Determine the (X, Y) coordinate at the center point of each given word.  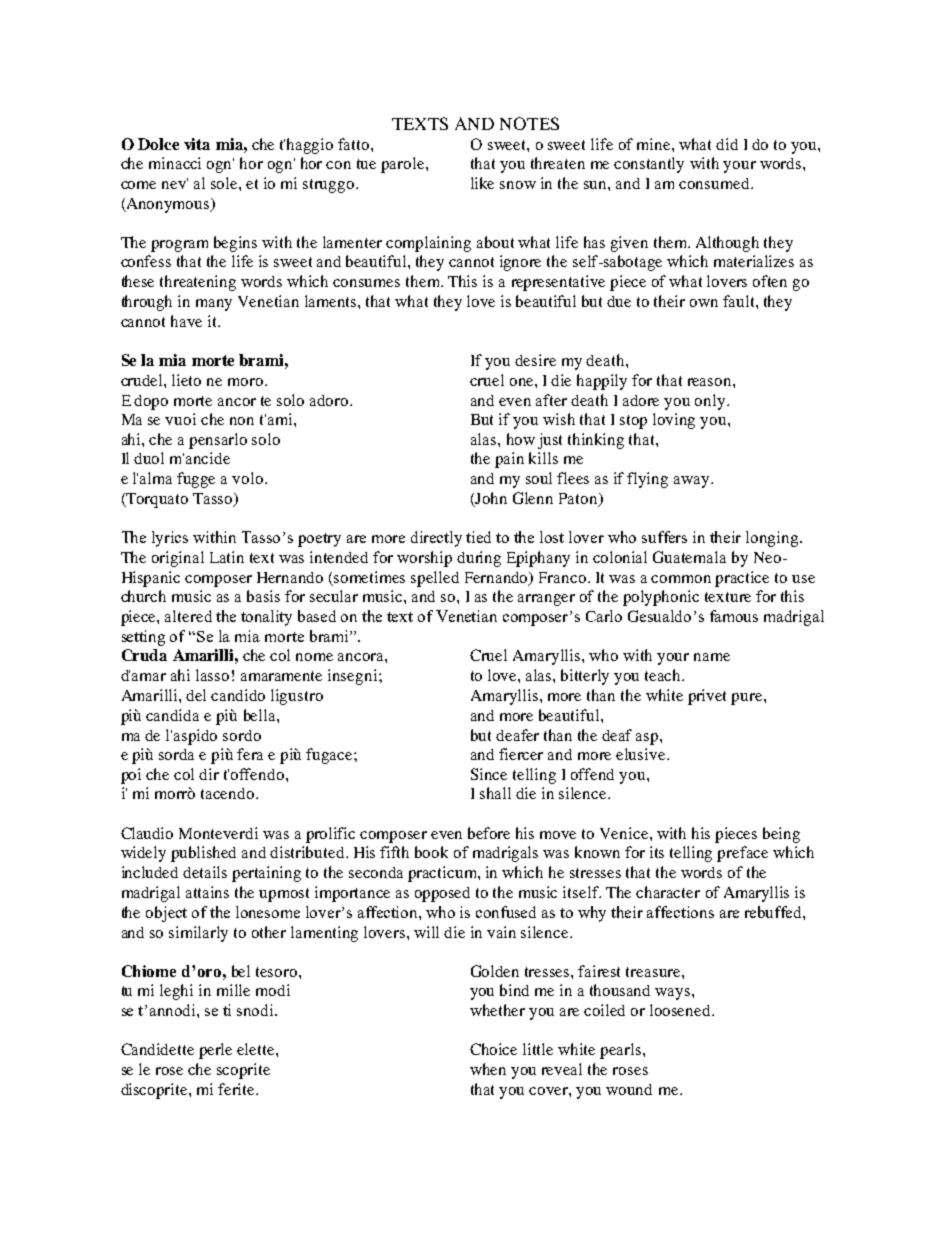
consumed (715, 183)
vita (197, 144)
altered (188, 616)
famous (734, 616)
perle (215, 1051)
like (482, 183)
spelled (435, 579)
